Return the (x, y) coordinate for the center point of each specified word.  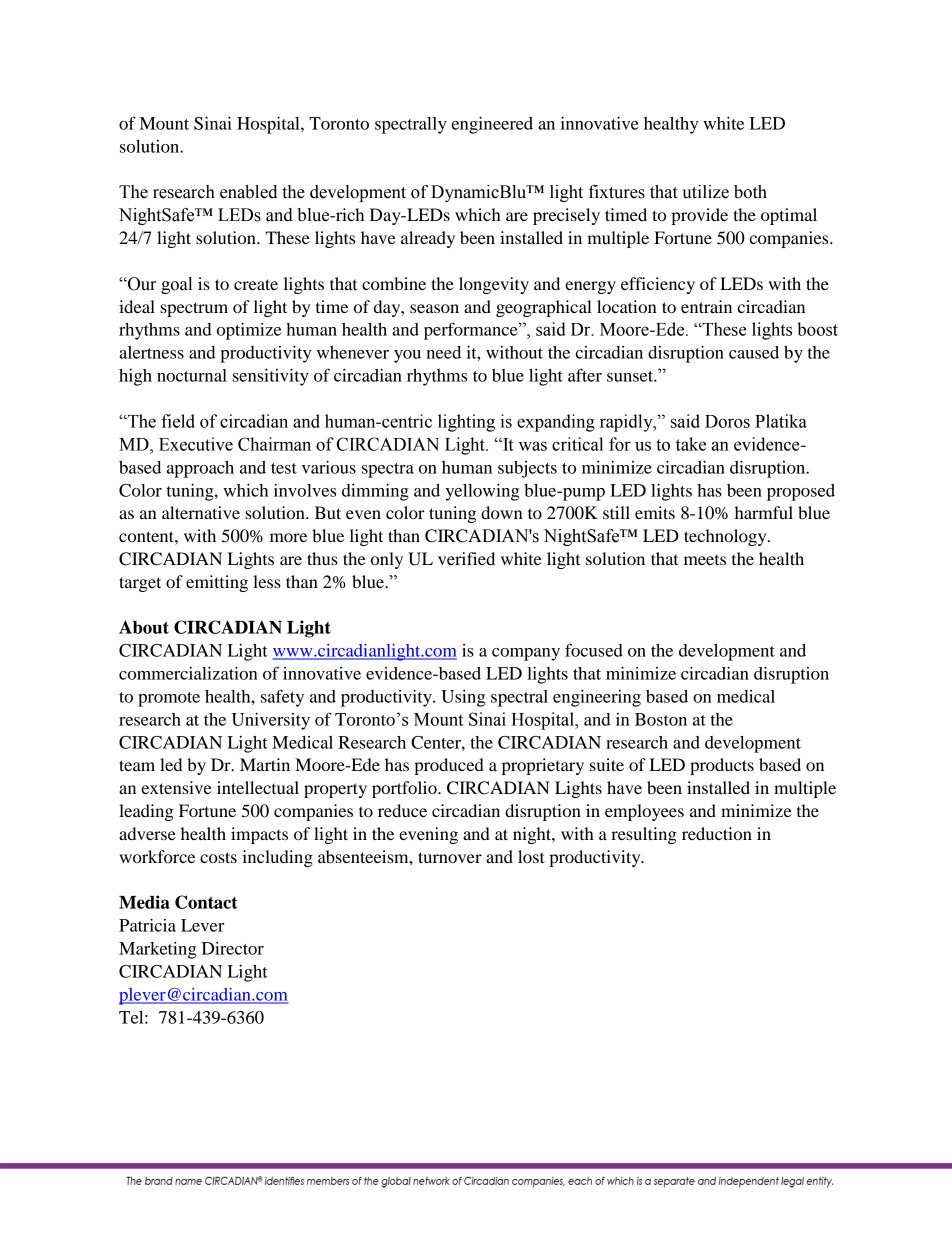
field (178, 421)
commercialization (188, 673)
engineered (492, 125)
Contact (206, 902)
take (691, 444)
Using (463, 698)
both (750, 192)
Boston (661, 719)
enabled (248, 192)
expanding (556, 423)
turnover (450, 857)
